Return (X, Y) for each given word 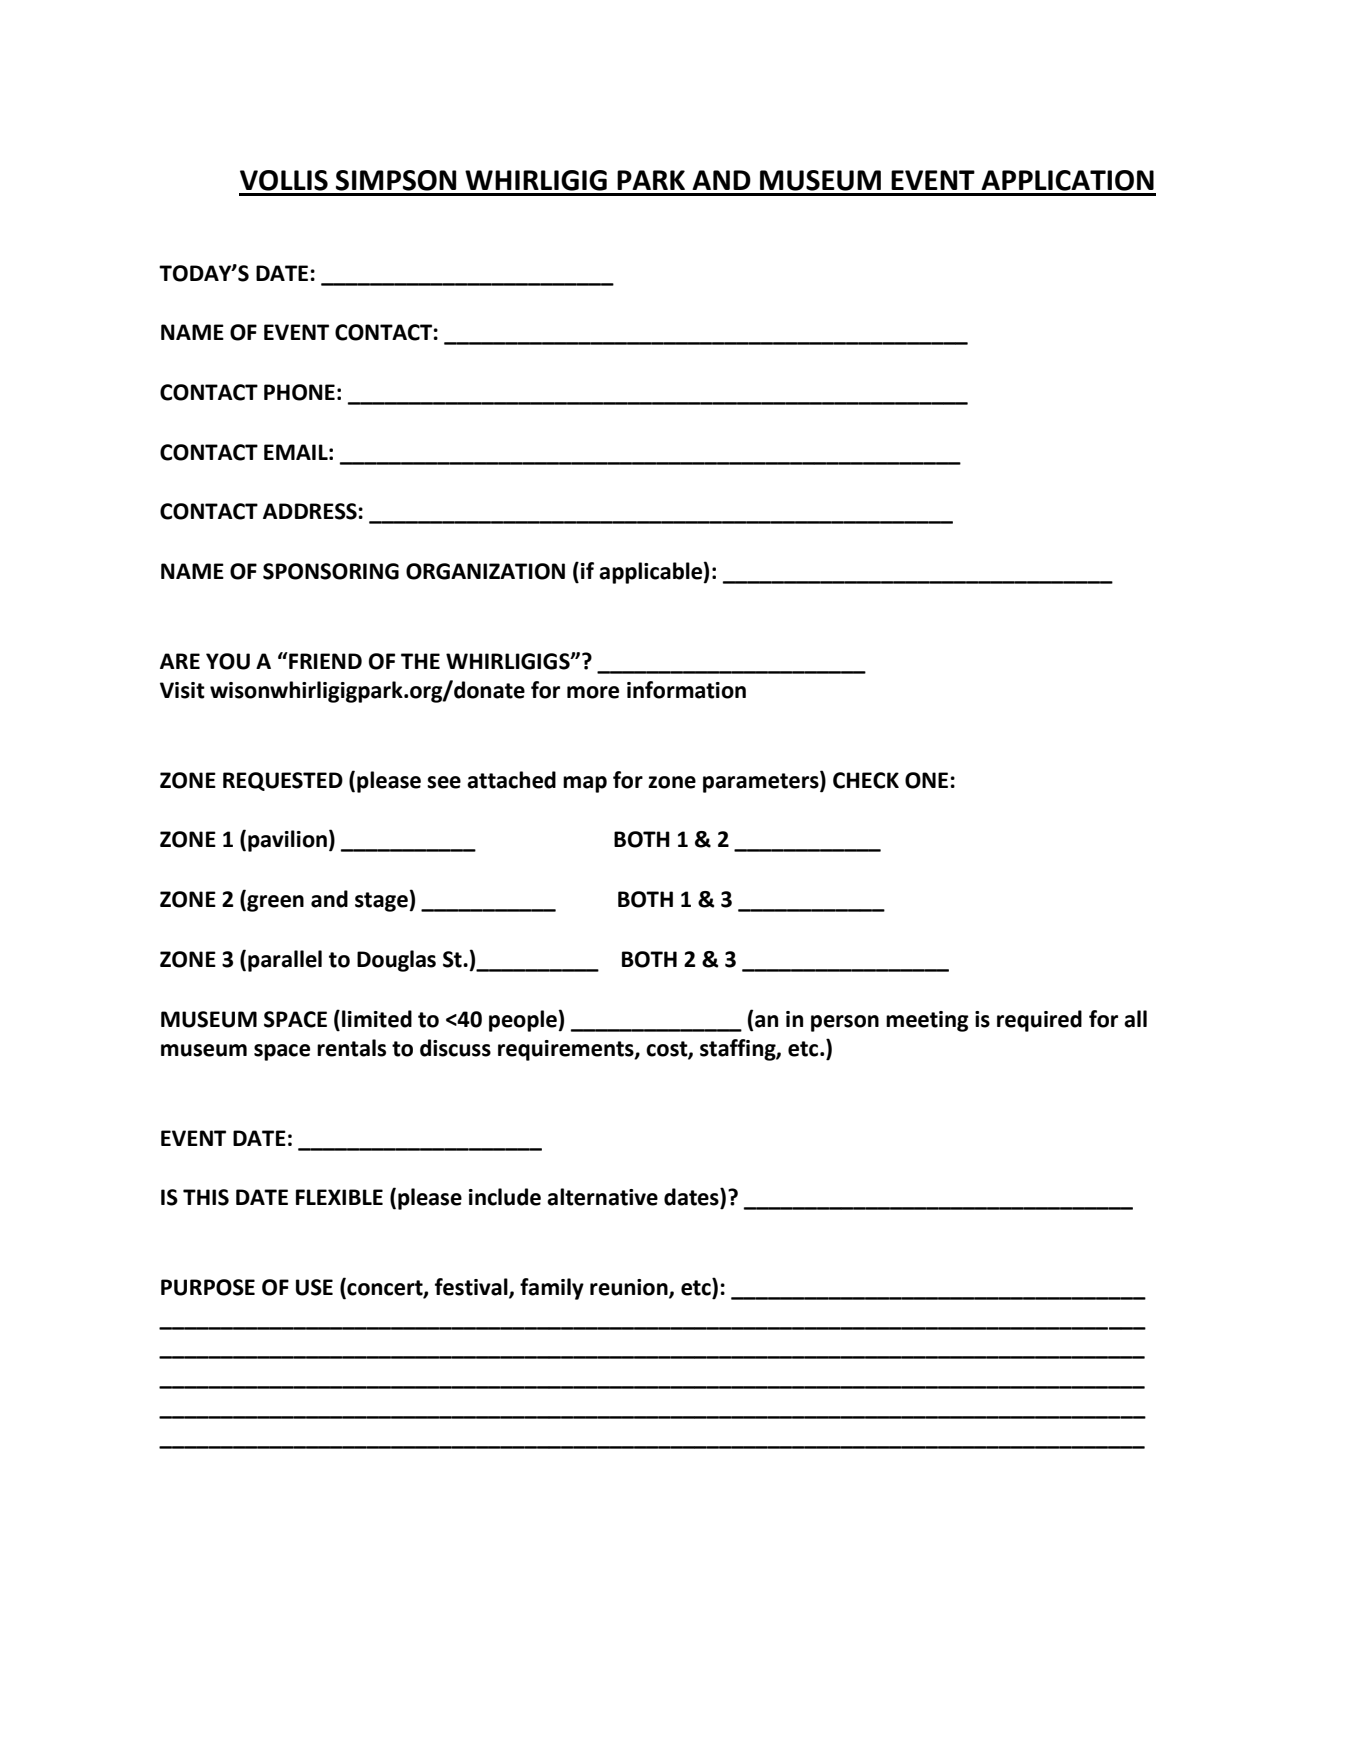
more (593, 692)
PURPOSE (208, 1287)
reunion (630, 1288)
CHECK (866, 780)
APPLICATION (1067, 180)
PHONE (299, 392)
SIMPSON (396, 180)
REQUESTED (283, 781)
